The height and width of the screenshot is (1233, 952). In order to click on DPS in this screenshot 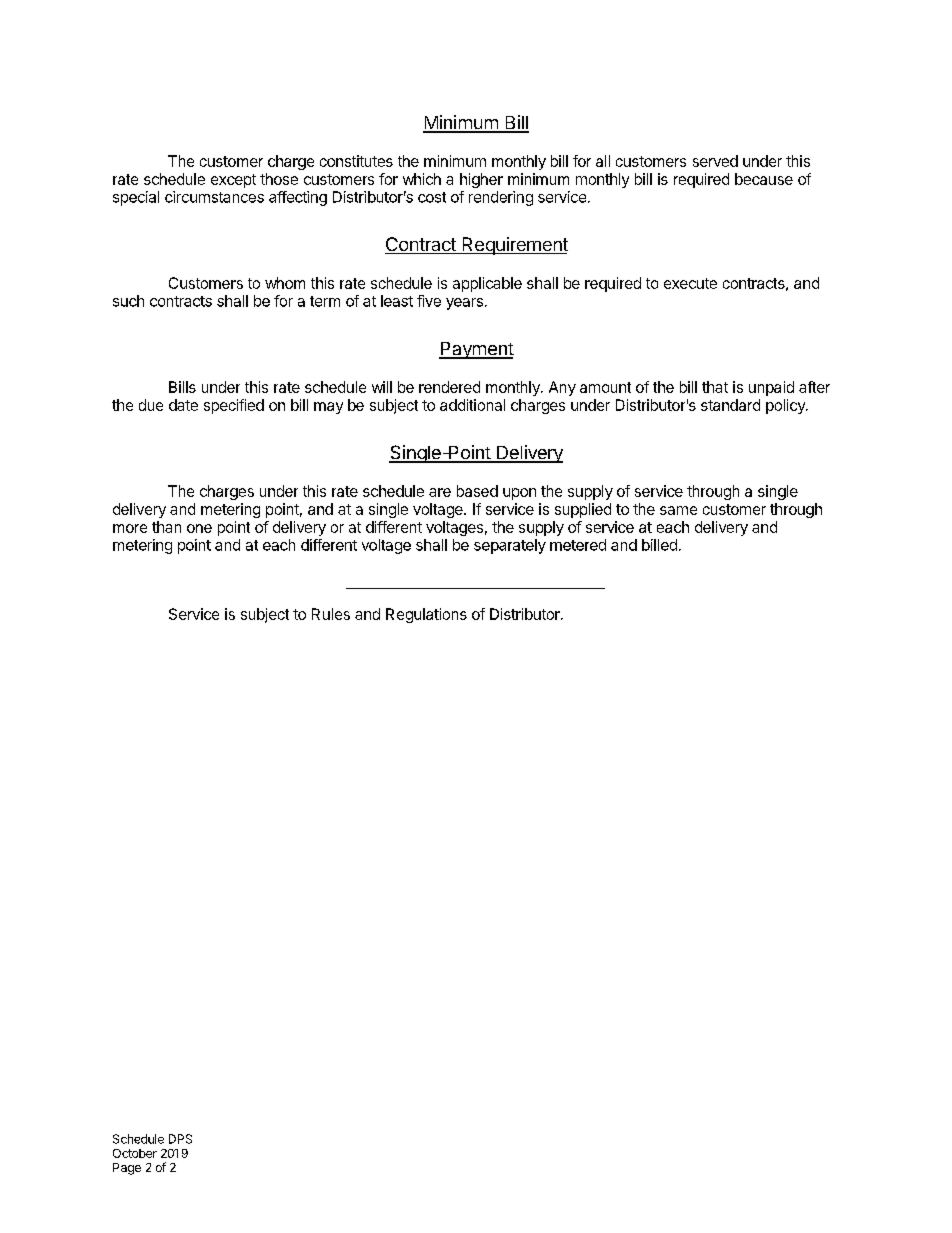, I will do `click(180, 1139)`.
